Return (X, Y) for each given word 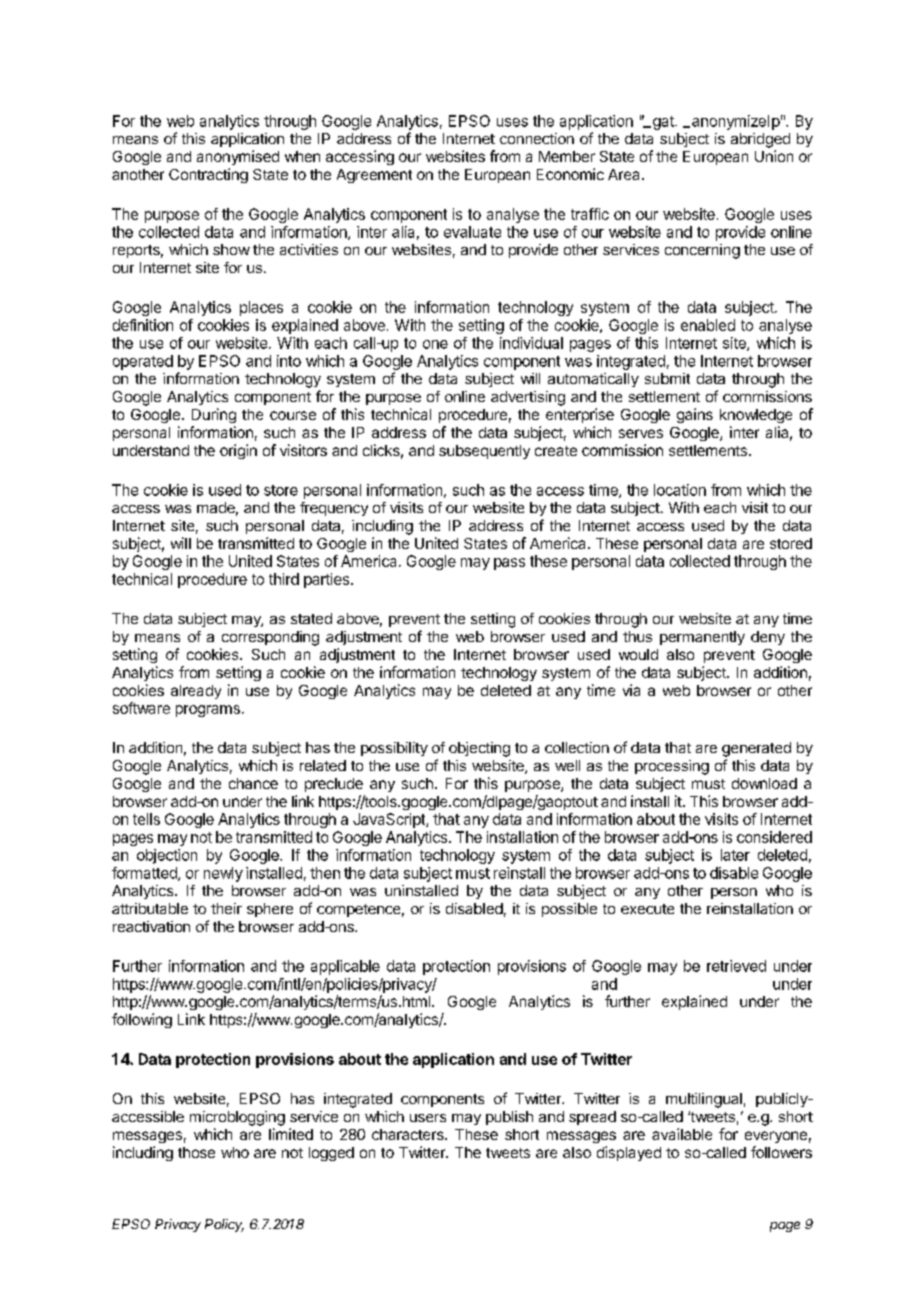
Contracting (208, 175)
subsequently (484, 452)
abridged (760, 140)
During (214, 415)
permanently (702, 638)
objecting (479, 749)
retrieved (736, 966)
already (196, 692)
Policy (224, 1225)
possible (569, 910)
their (226, 908)
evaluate (472, 232)
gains (695, 415)
